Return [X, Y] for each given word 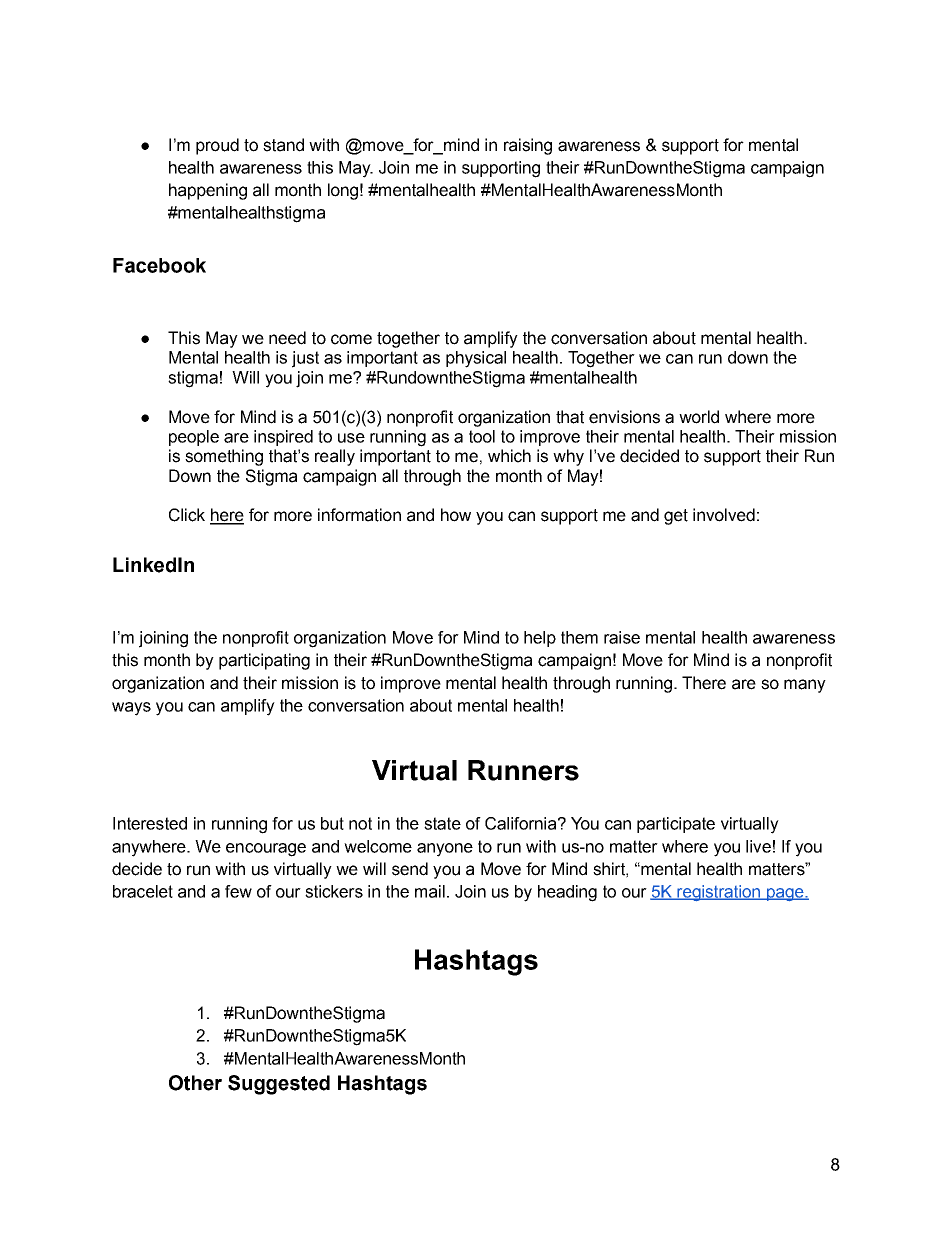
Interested [150, 823]
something [224, 457]
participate [676, 825]
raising [528, 146]
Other [195, 1083]
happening [208, 191]
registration [718, 893]
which [509, 456]
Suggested [279, 1085]
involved [724, 515]
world [699, 417]
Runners [523, 770]
